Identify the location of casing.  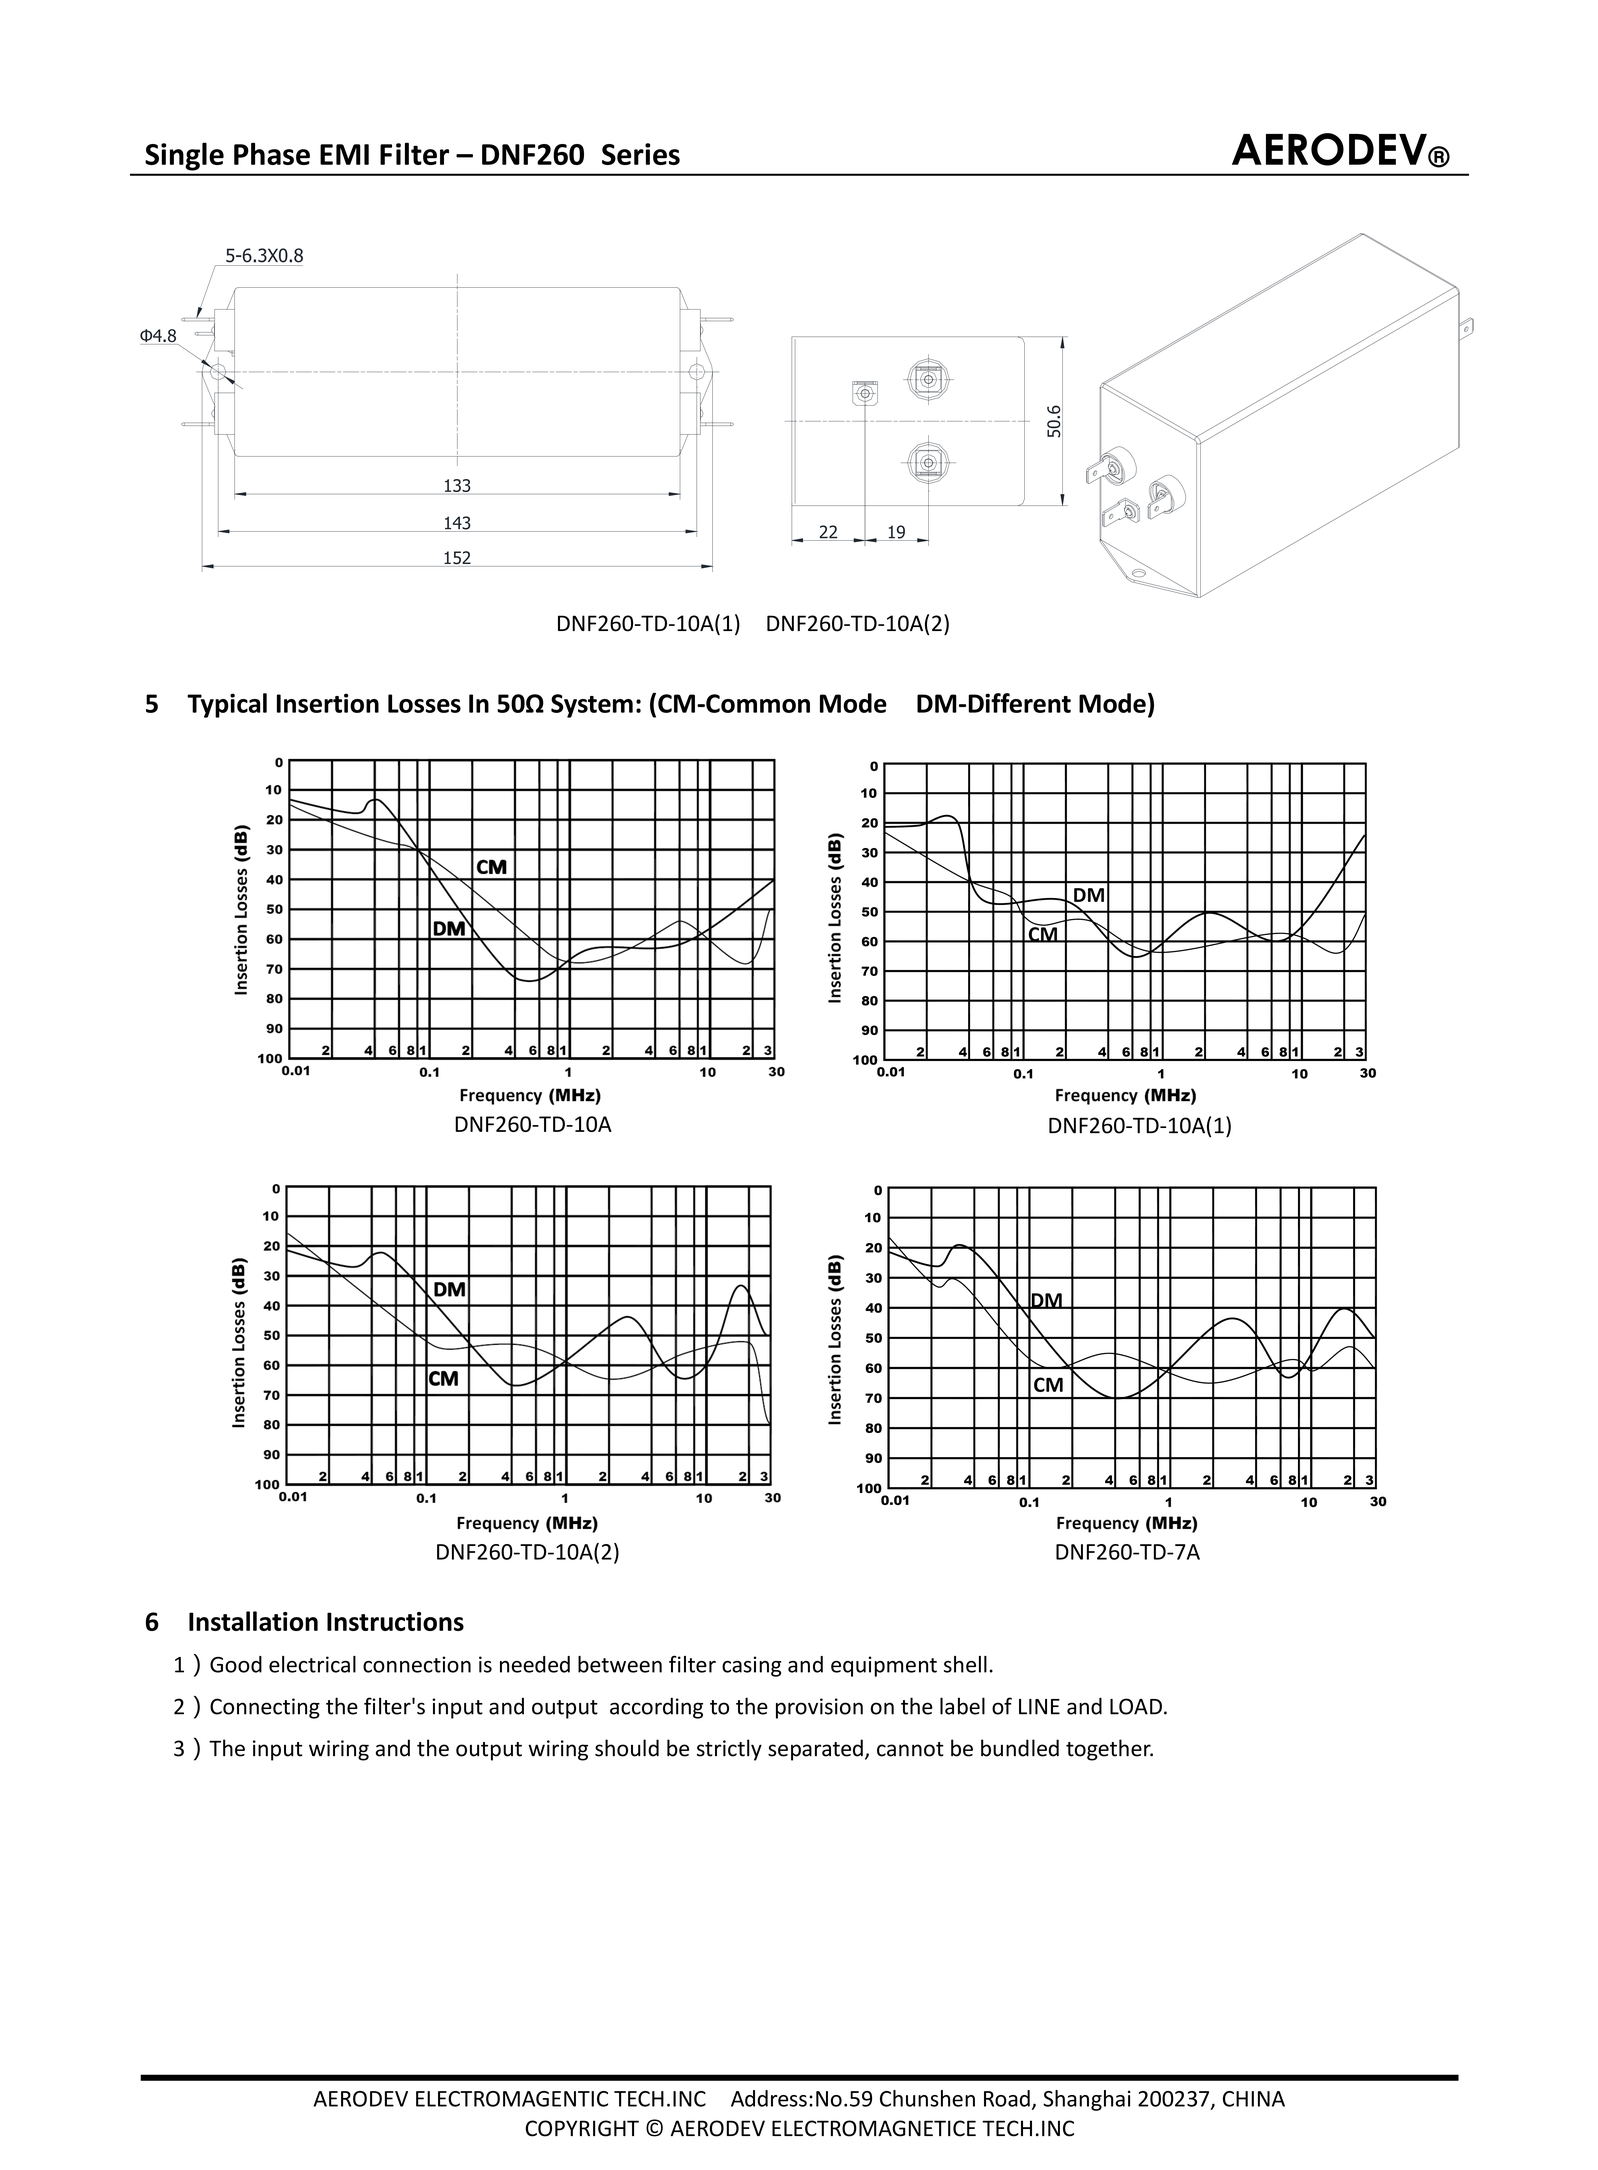
(752, 1666).
